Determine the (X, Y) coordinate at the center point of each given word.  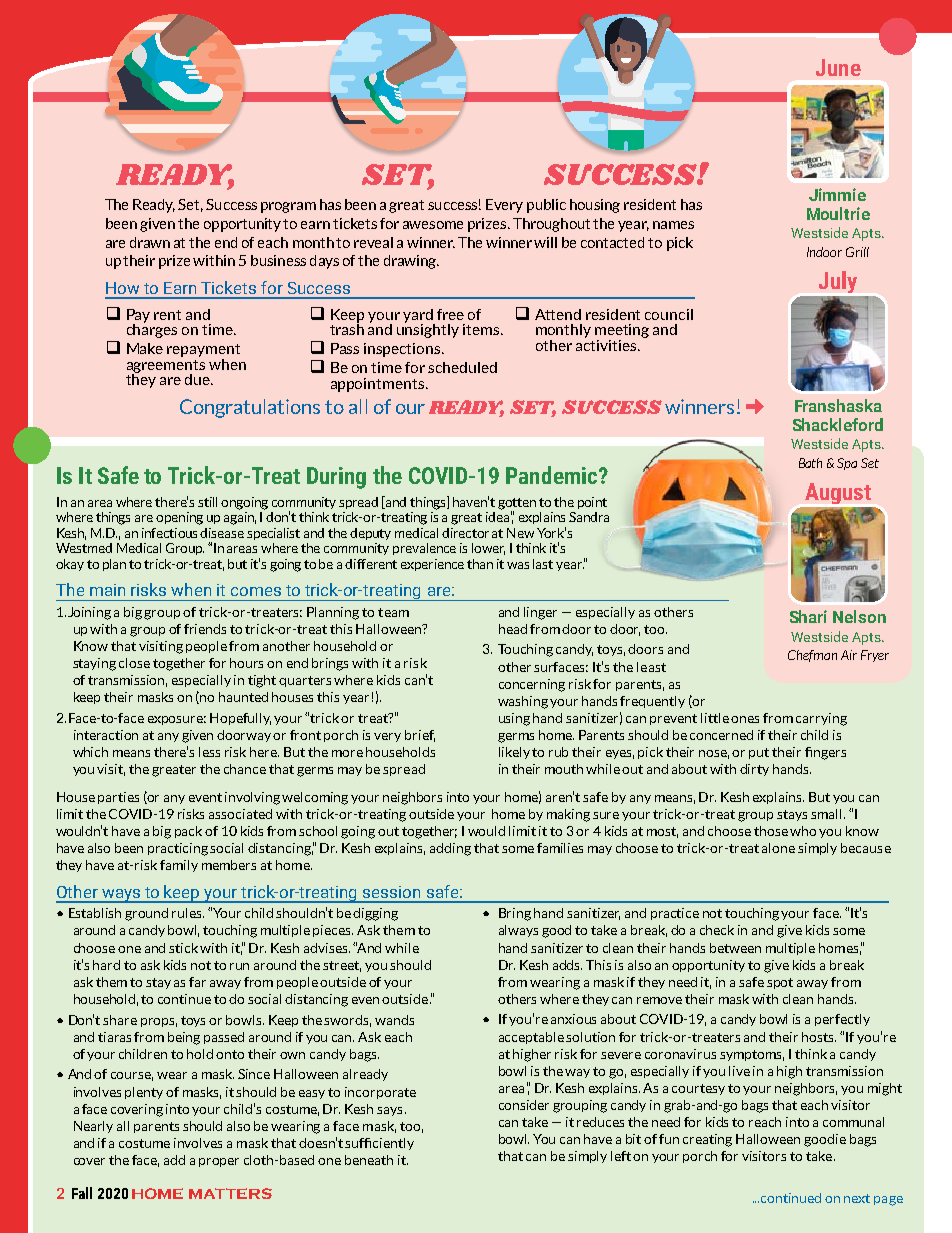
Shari (808, 616)
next (857, 1198)
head (513, 629)
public (546, 206)
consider (524, 1105)
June (838, 67)
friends (205, 629)
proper (219, 1162)
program (288, 207)
